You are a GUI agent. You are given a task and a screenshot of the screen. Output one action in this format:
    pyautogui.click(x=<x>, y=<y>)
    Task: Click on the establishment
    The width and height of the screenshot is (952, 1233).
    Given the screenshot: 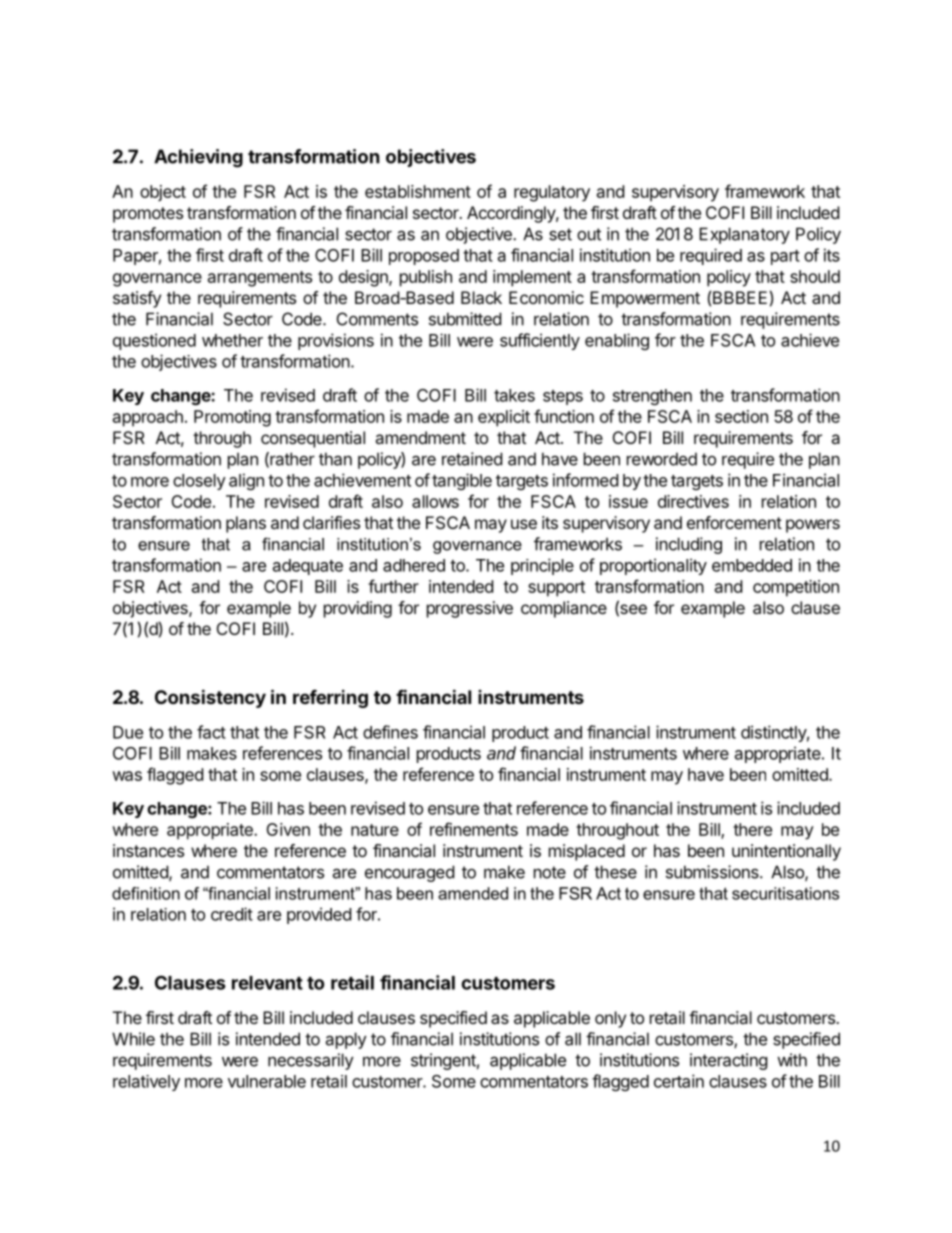 What is the action you would take?
    pyautogui.click(x=418, y=191)
